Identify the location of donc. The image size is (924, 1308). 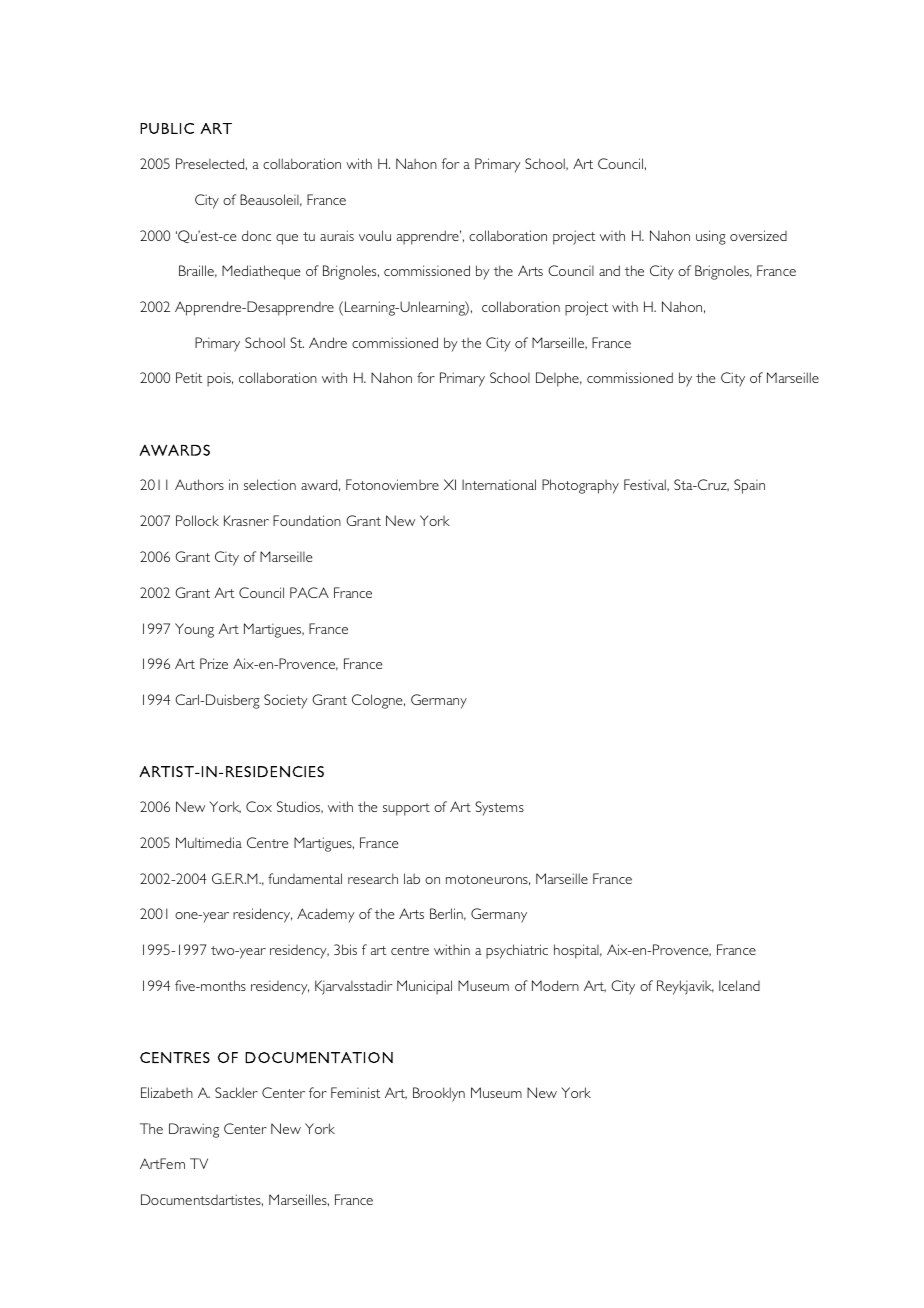
(256, 235).
